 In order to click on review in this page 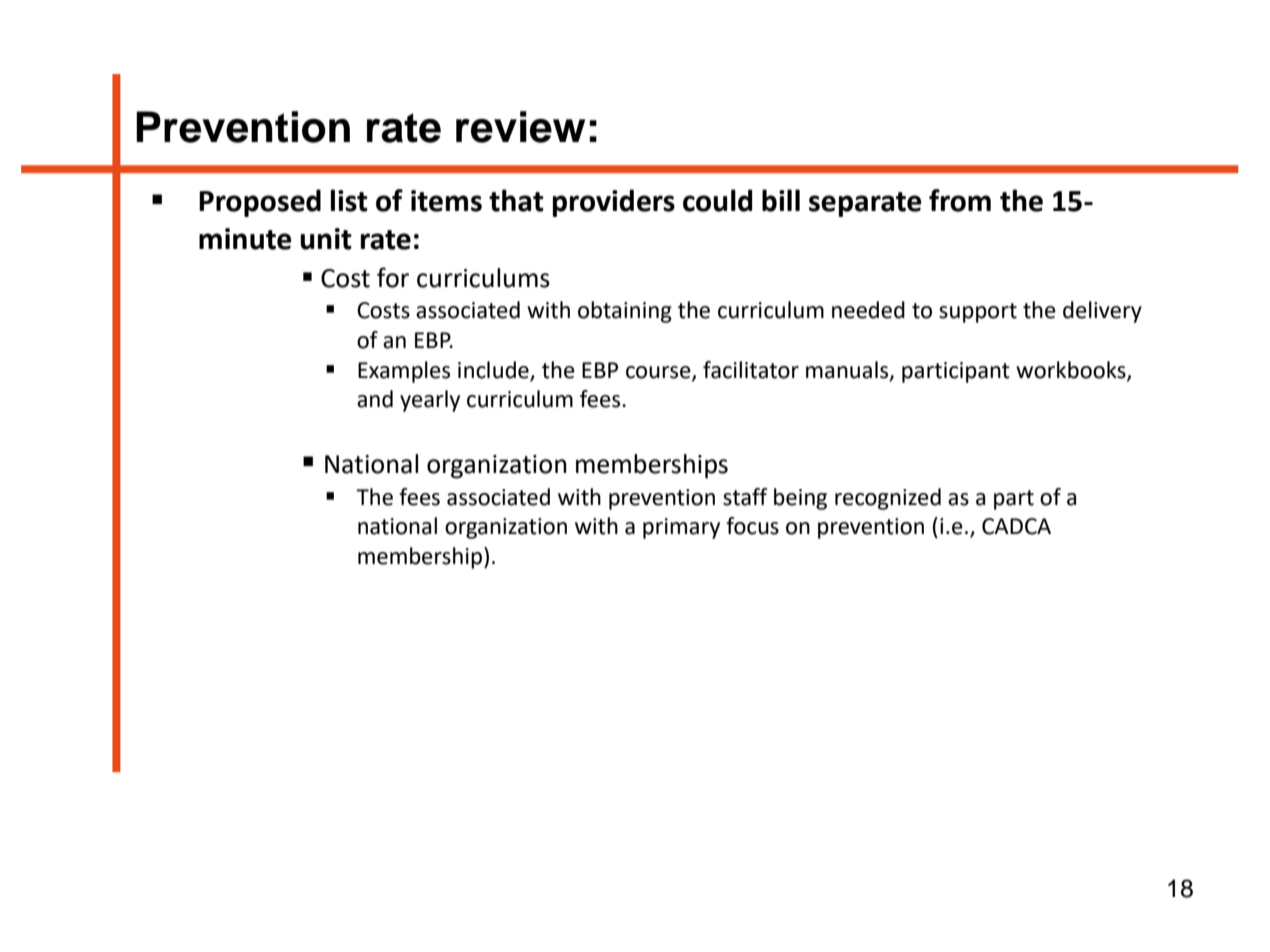, I will do `click(520, 127)`.
